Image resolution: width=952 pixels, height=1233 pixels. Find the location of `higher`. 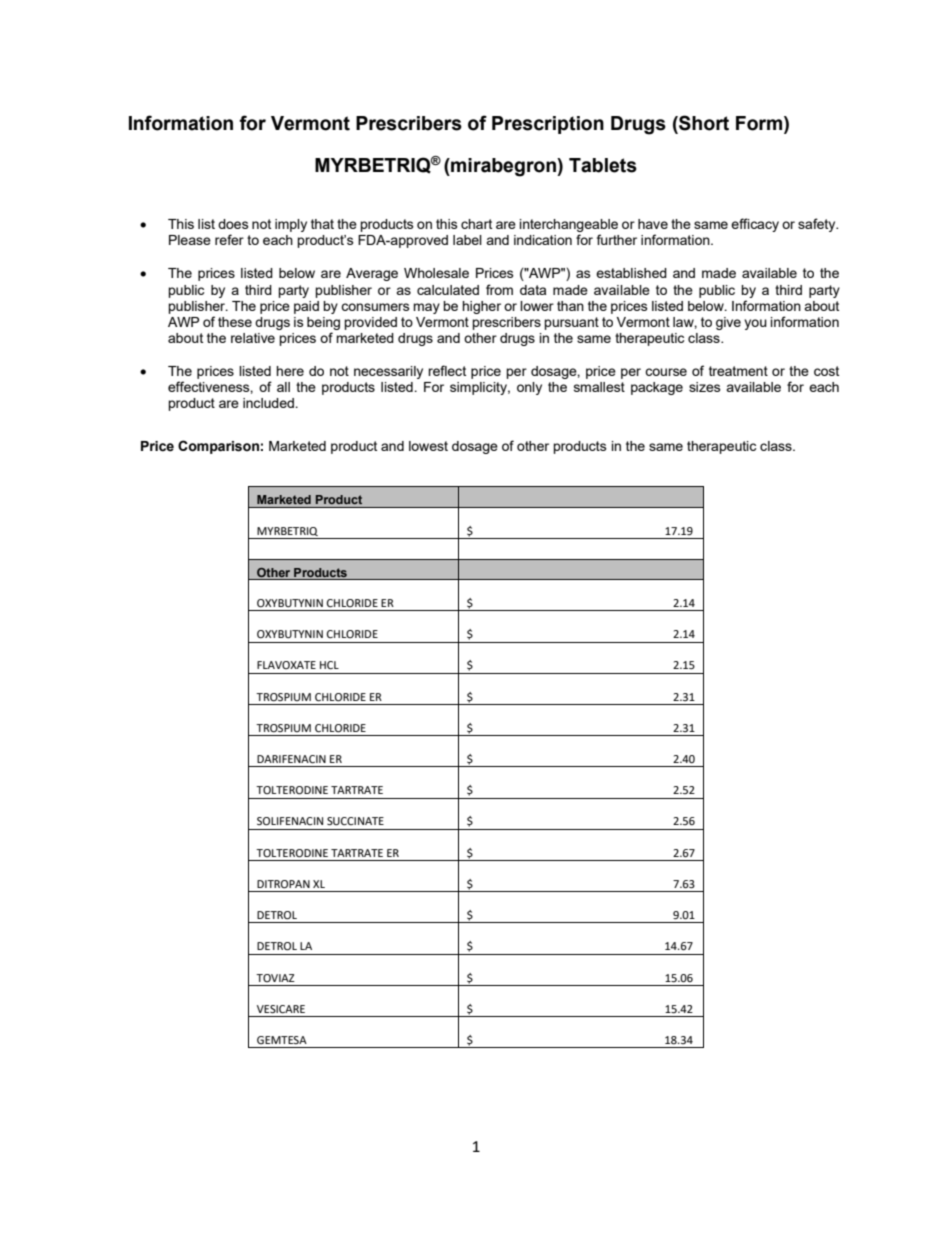

higher is located at coordinates (481, 307).
